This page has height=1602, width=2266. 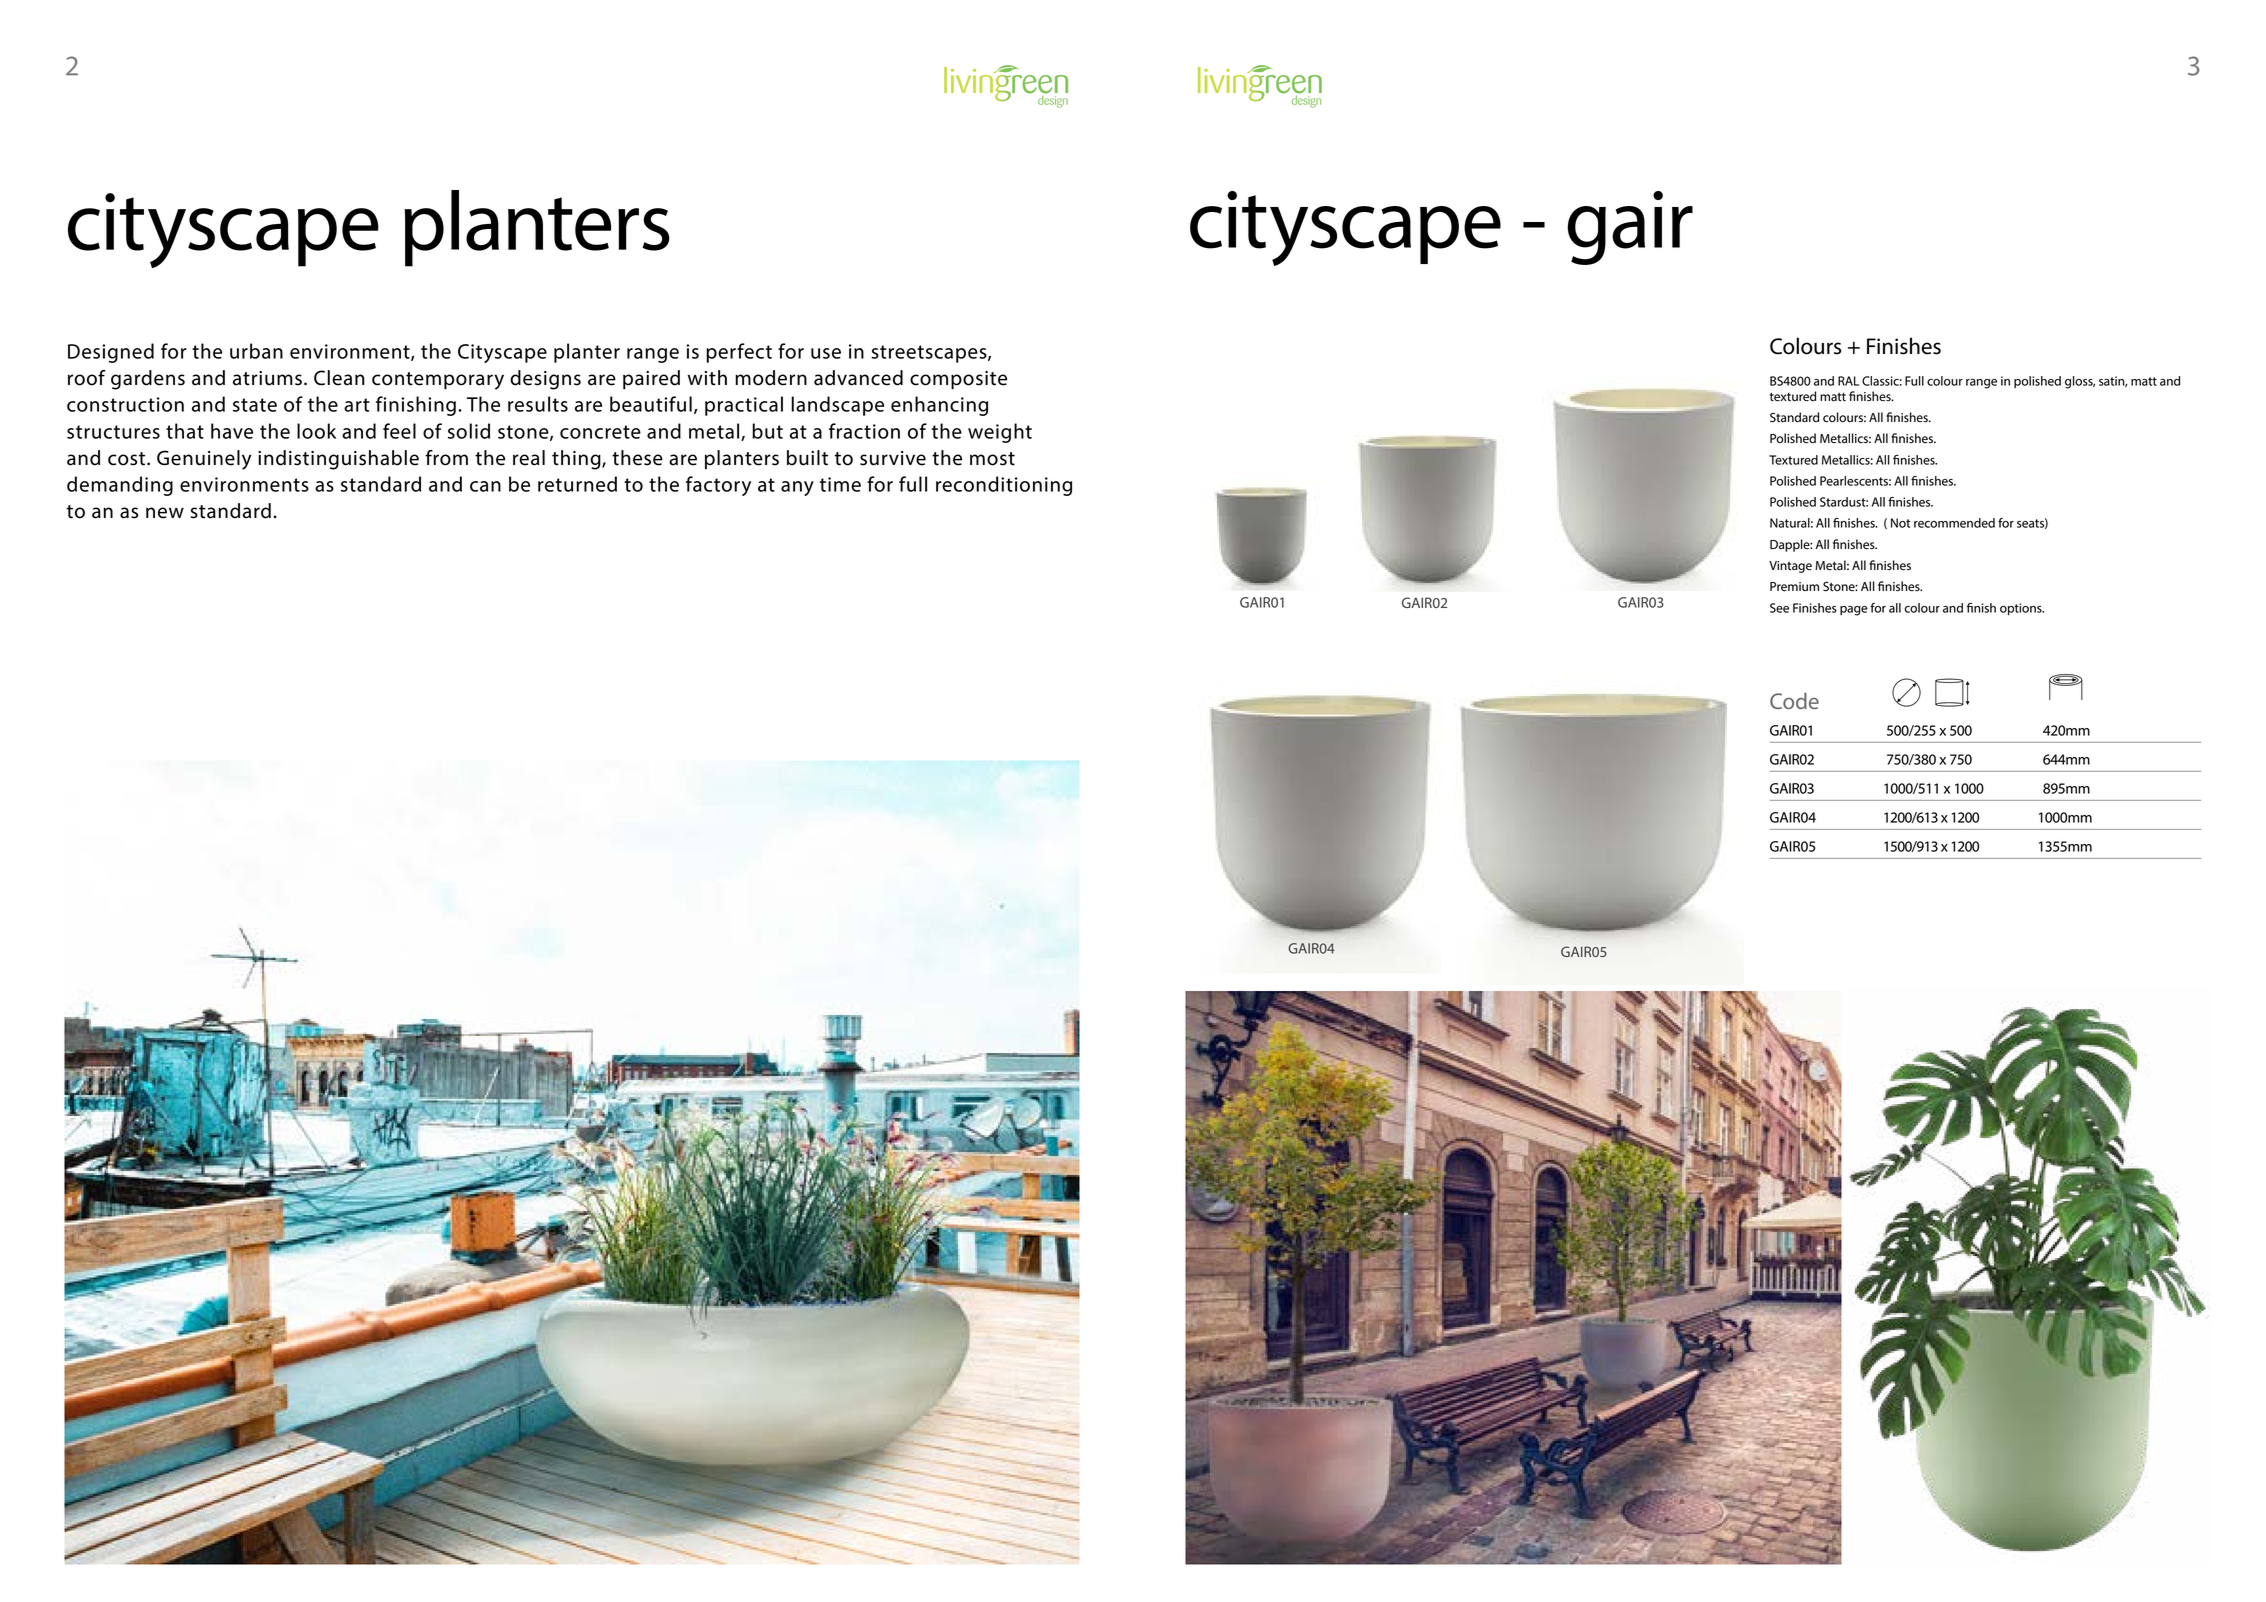 What do you see at coordinates (1901, 523) in the page?
I see `Not` at bounding box center [1901, 523].
